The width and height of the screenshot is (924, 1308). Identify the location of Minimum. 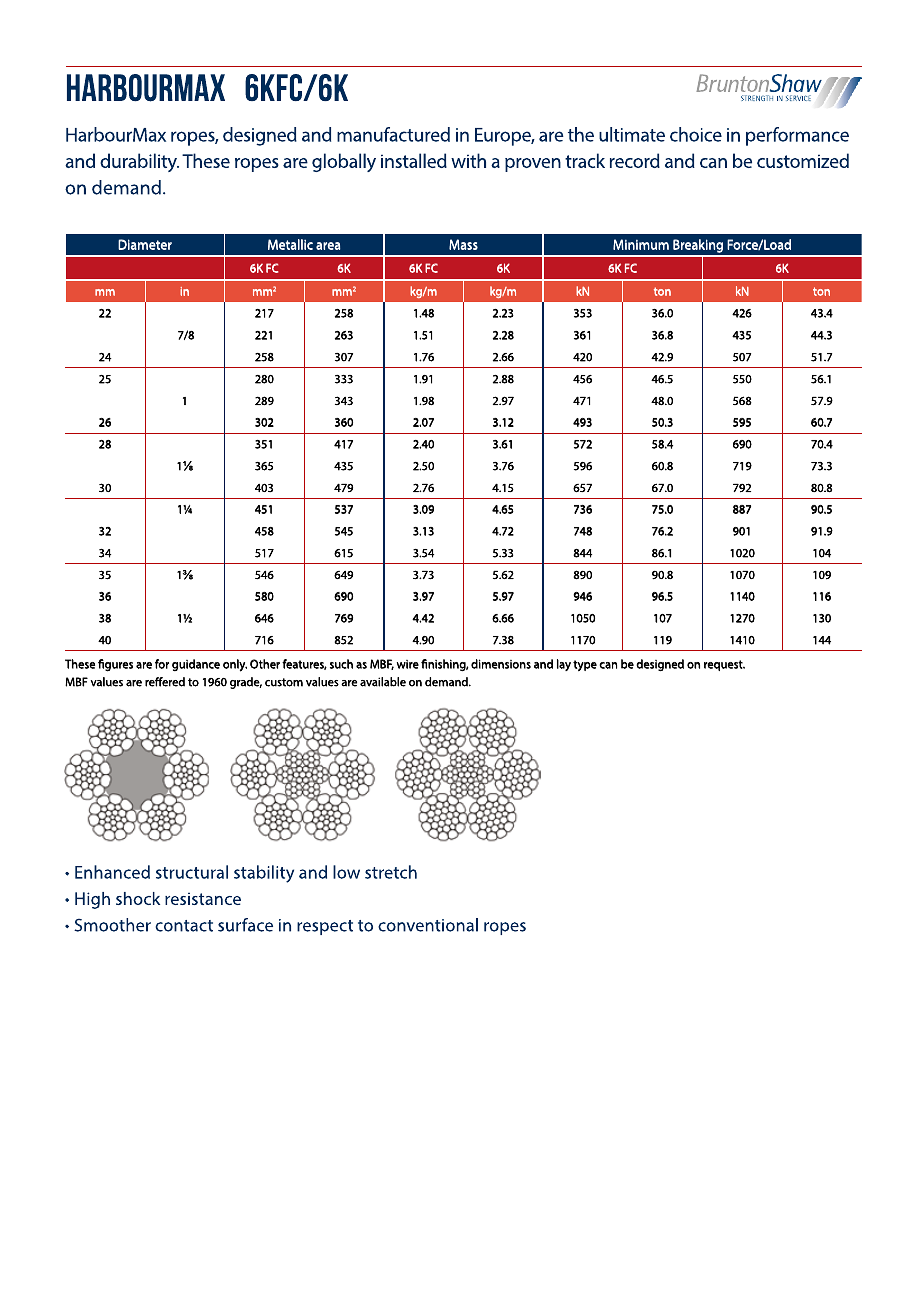
(641, 244).
